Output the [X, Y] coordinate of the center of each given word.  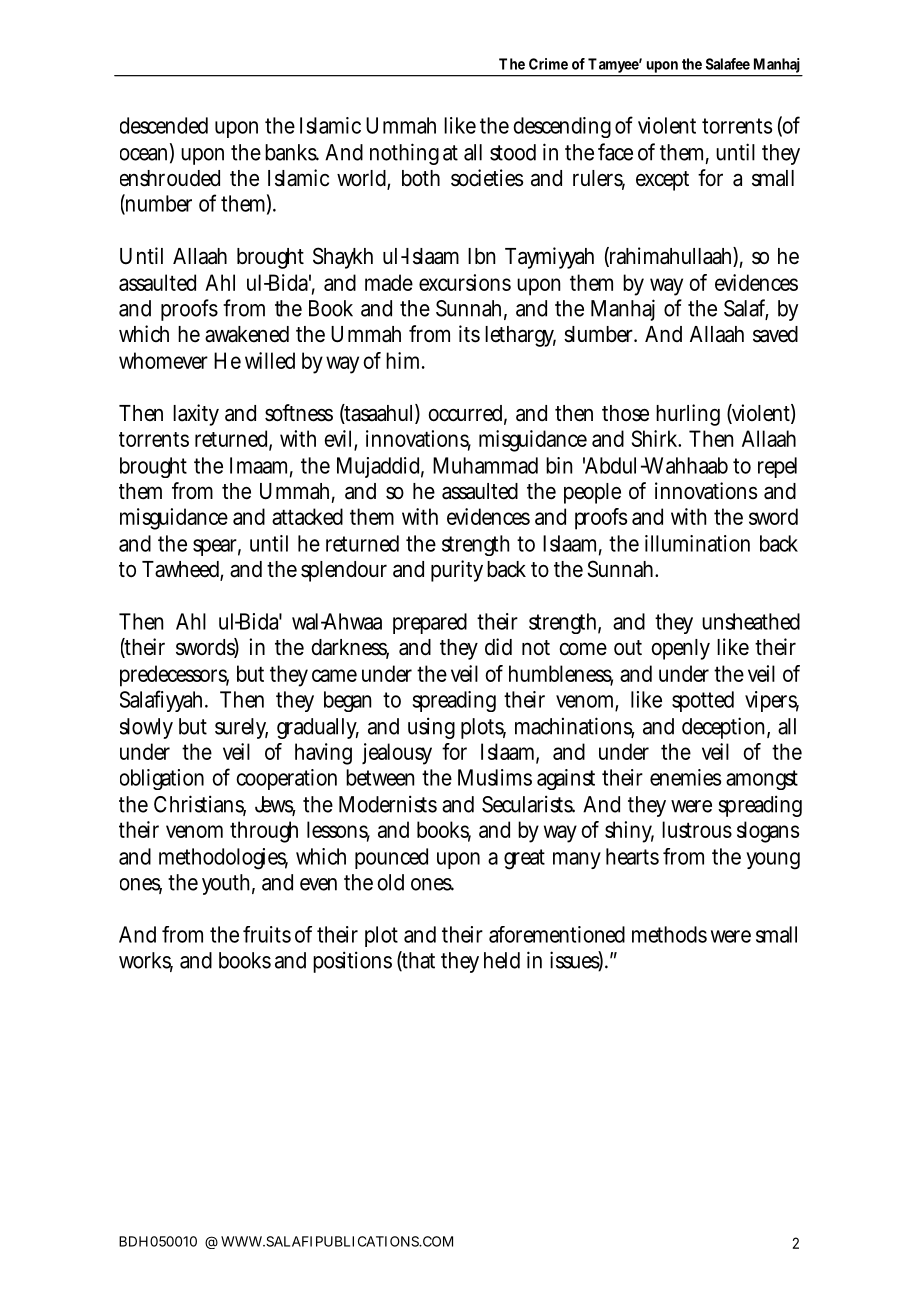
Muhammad [485, 465]
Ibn [481, 256]
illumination [697, 543]
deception [723, 728]
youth [225, 884]
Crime [548, 64]
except [662, 181]
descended [164, 125]
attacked [307, 516]
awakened [247, 334]
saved [775, 334]
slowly [146, 728]
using [431, 728]
